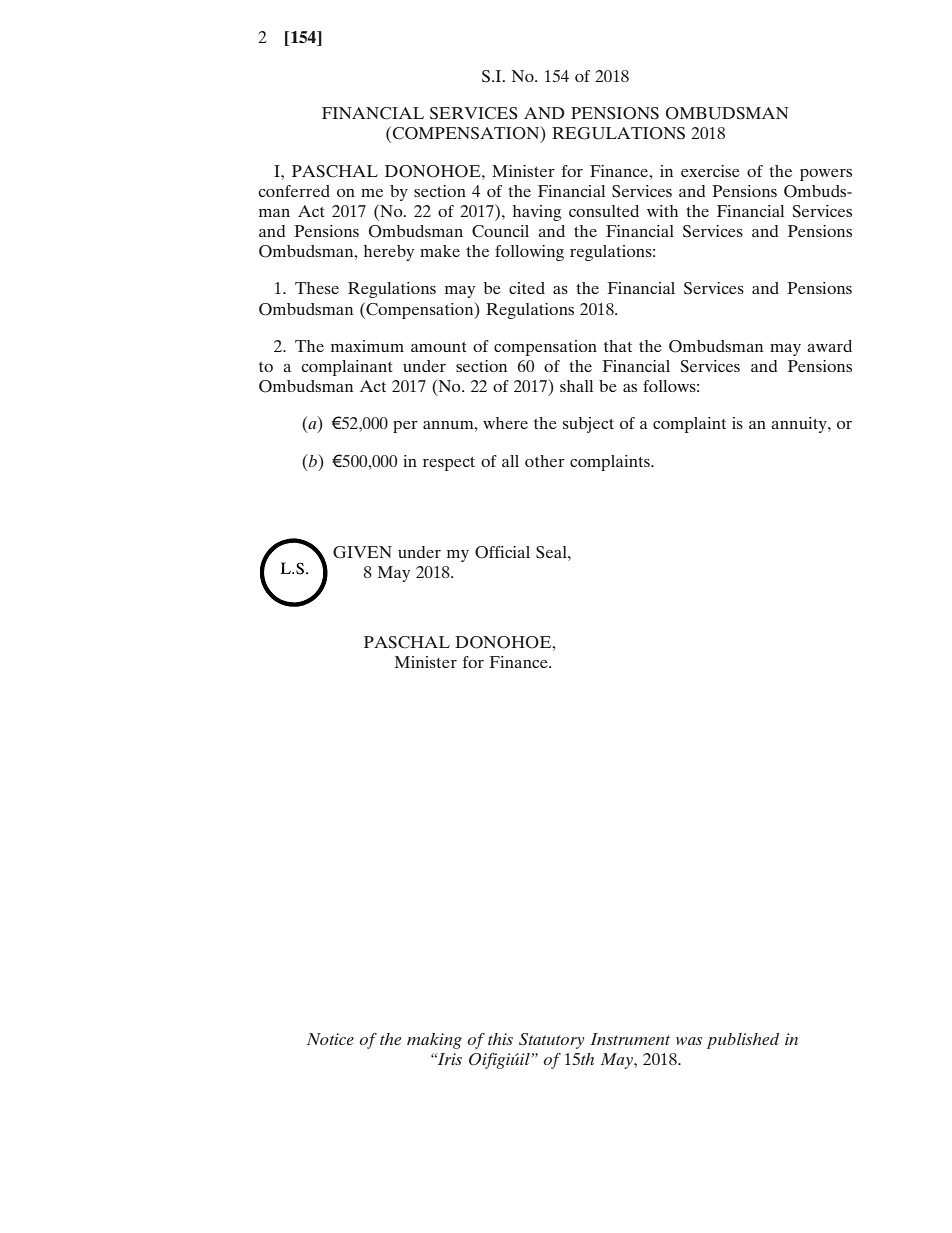 Image resolution: width=952 pixels, height=1233 pixels. Describe the element at coordinates (362, 552) in the screenshot. I see `GIVEN` at that location.
